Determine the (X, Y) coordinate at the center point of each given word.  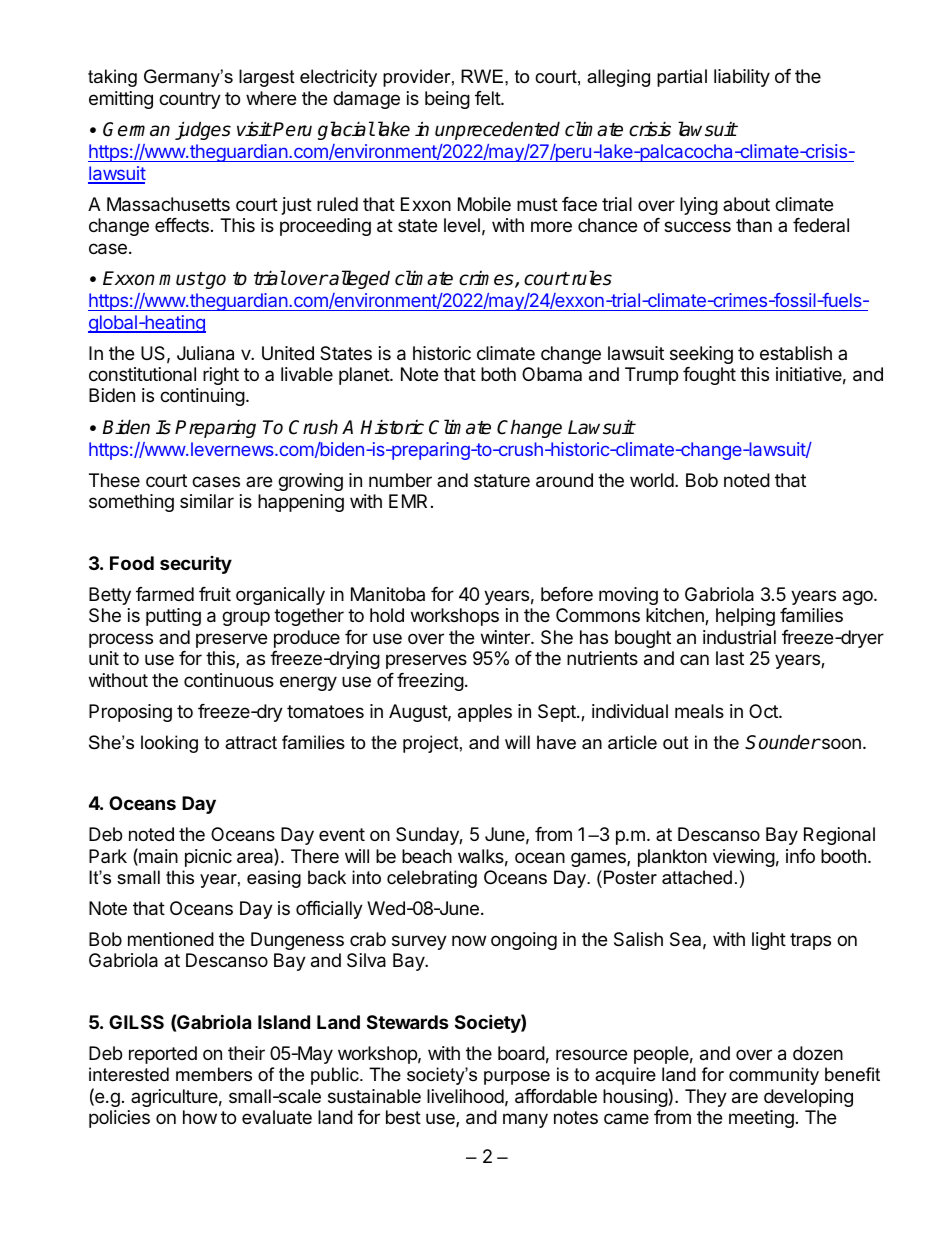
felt (488, 98)
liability (742, 78)
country (190, 100)
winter (506, 637)
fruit (215, 594)
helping (745, 617)
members (214, 1074)
